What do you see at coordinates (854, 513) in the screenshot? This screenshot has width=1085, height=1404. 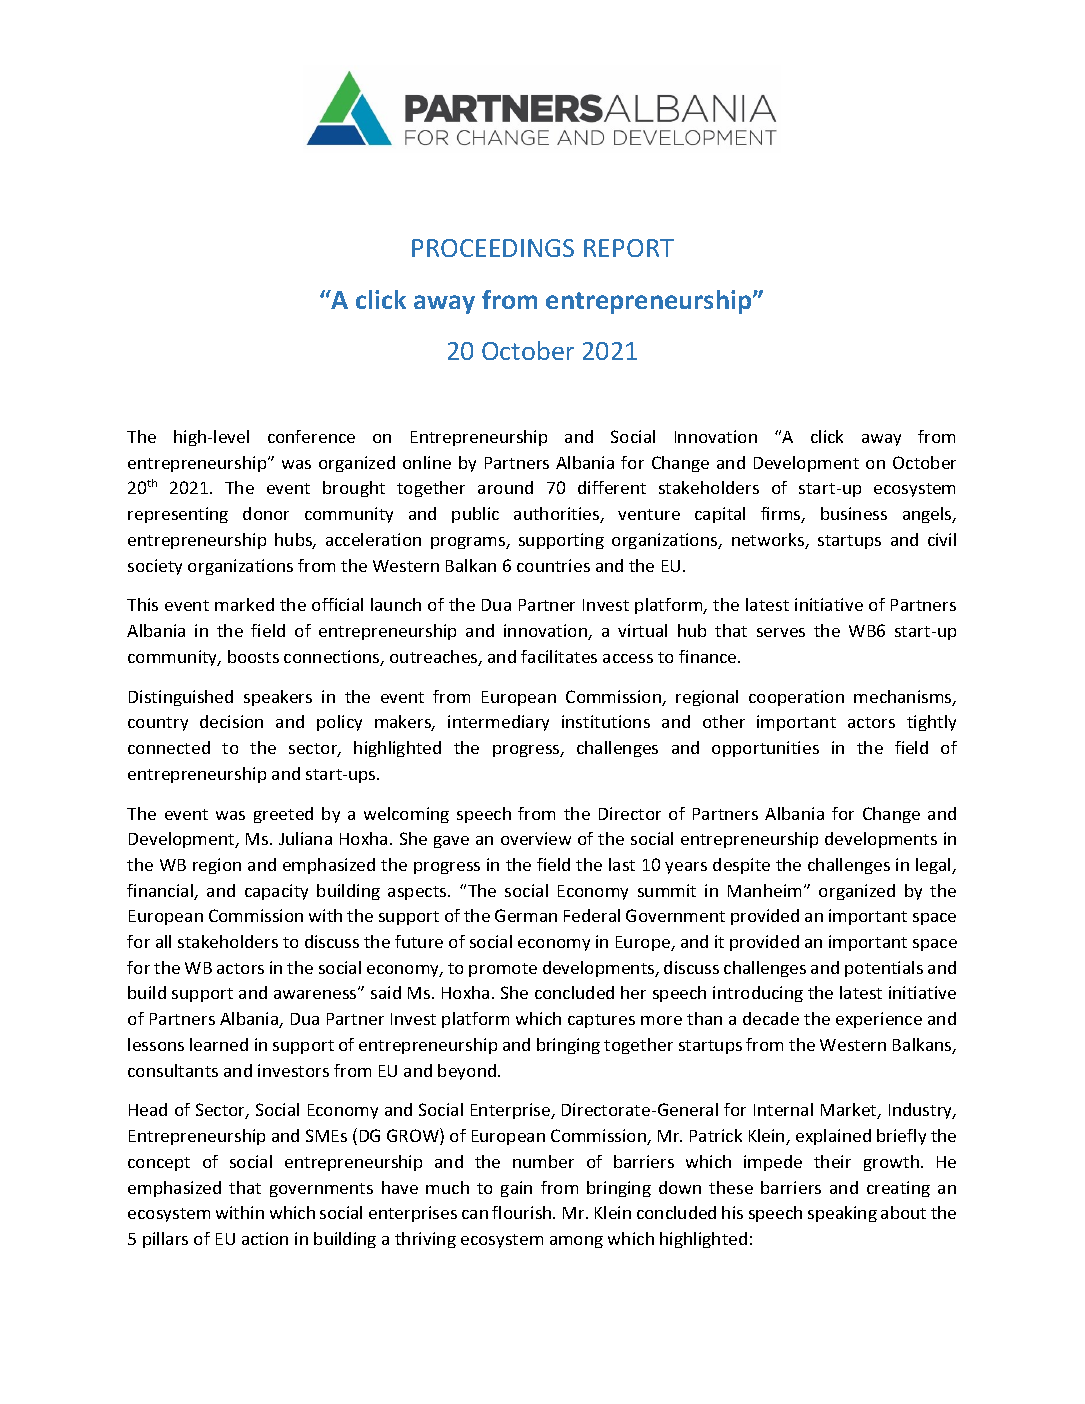 I see `business` at bounding box center [854, 513].
